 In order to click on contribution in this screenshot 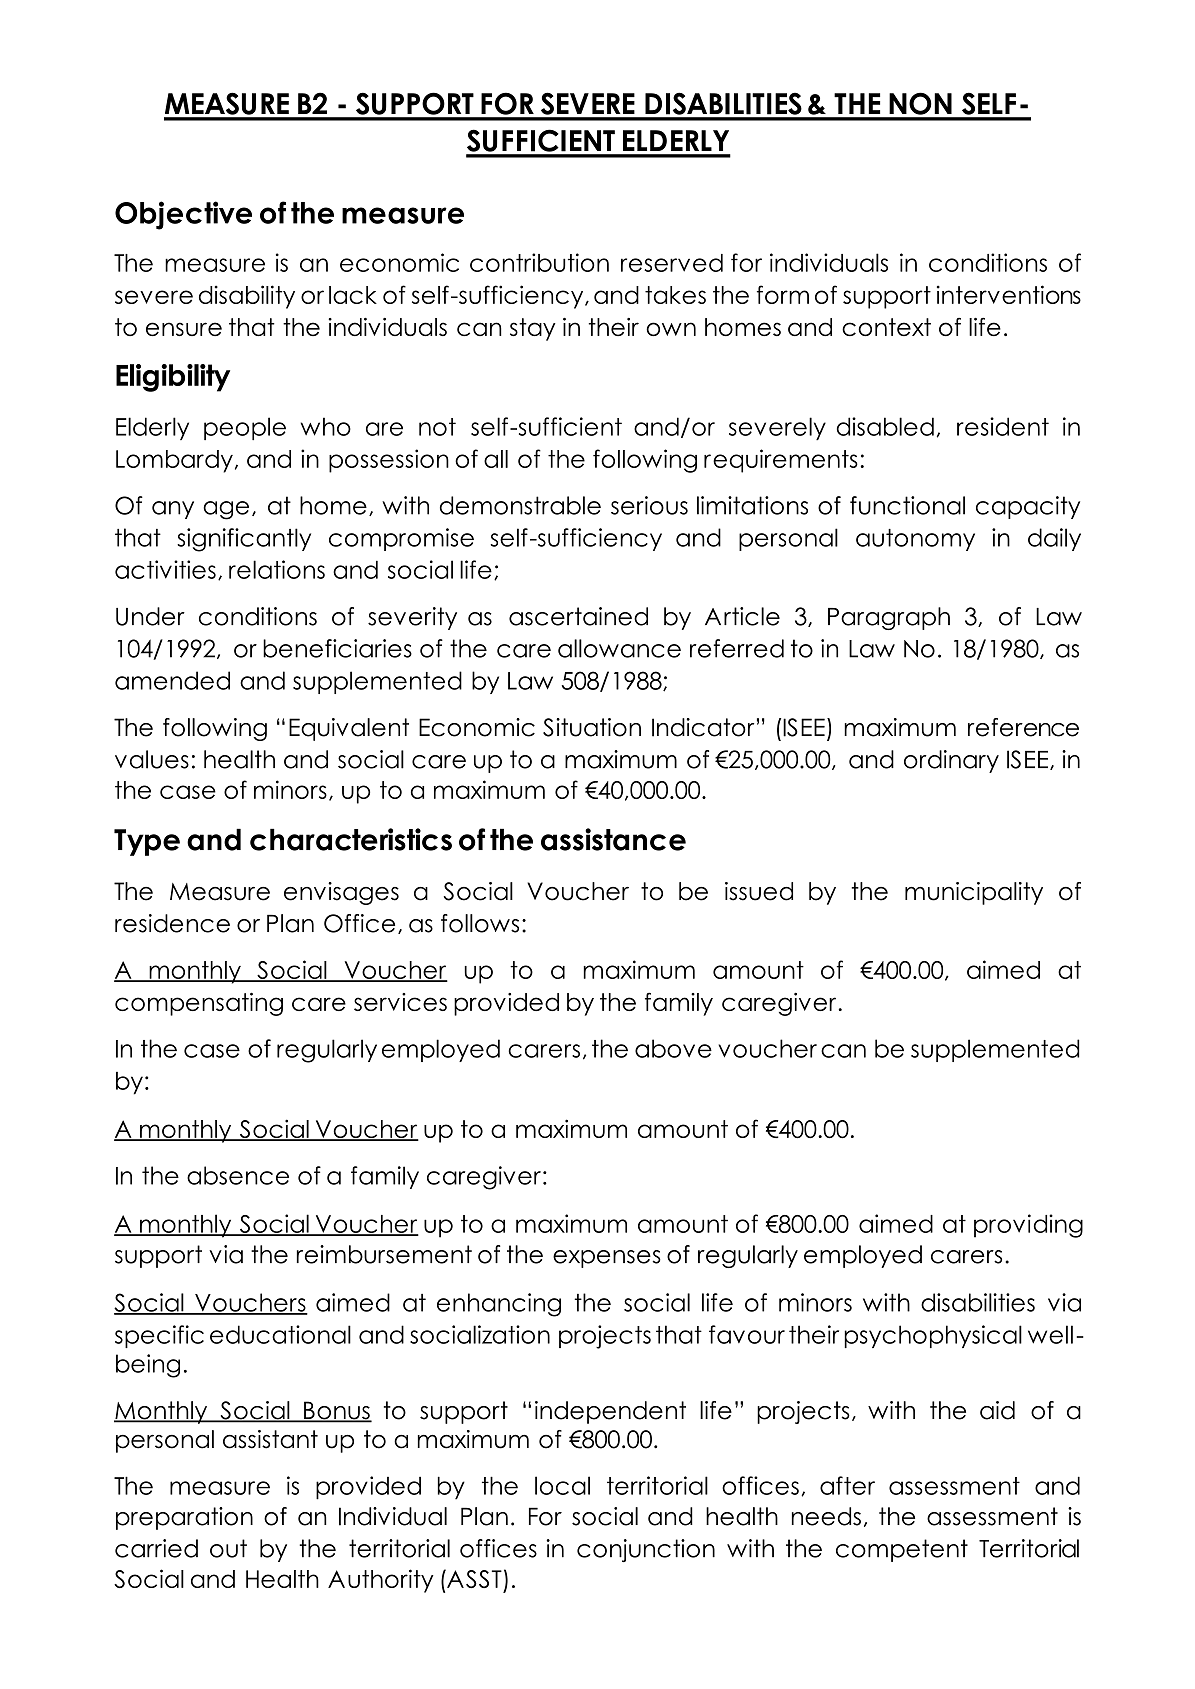, I will do `click(539, 262)`.
